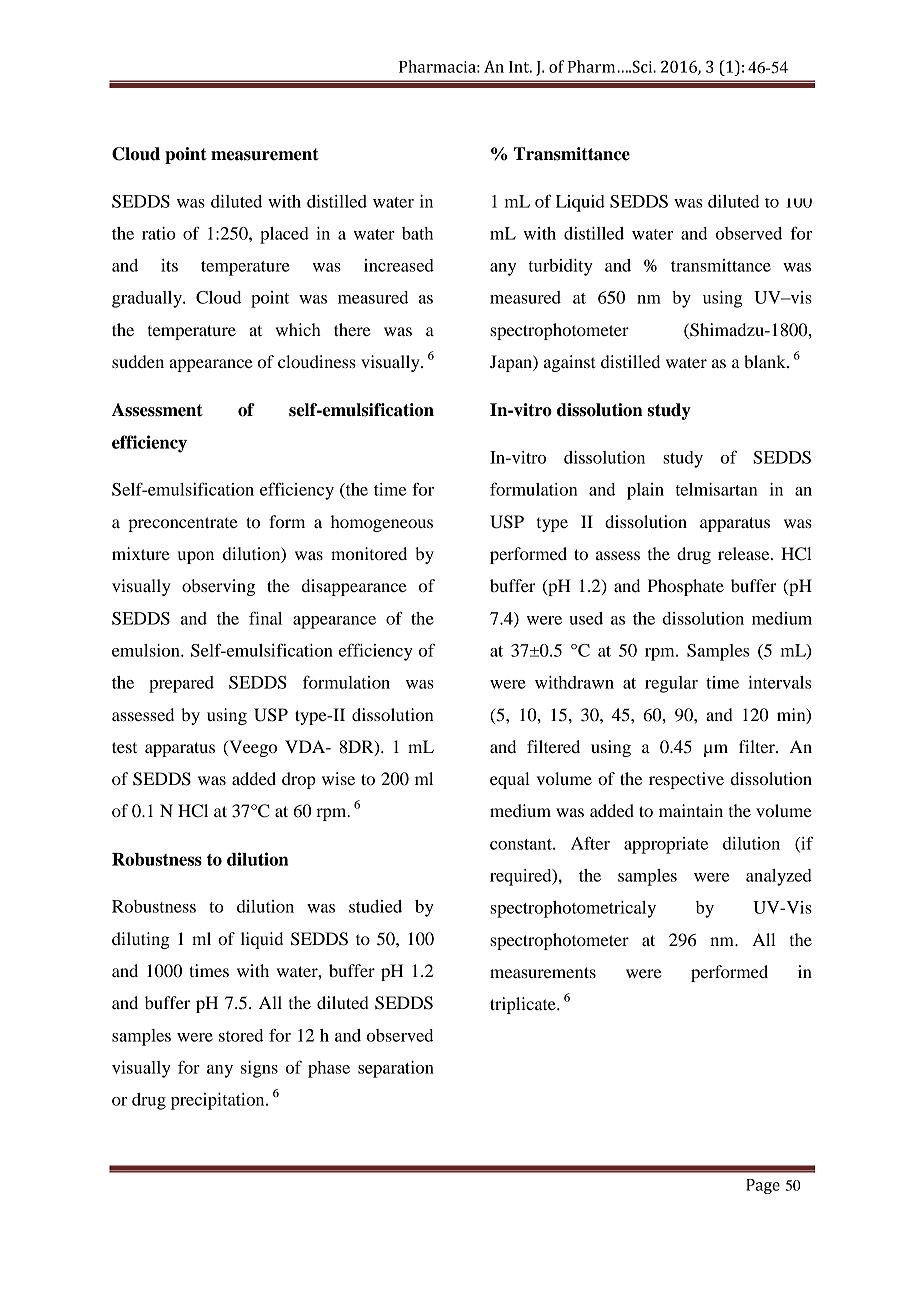 This document has height=1308, width=924. I want to click on precipitation, so click(219, 1101).
